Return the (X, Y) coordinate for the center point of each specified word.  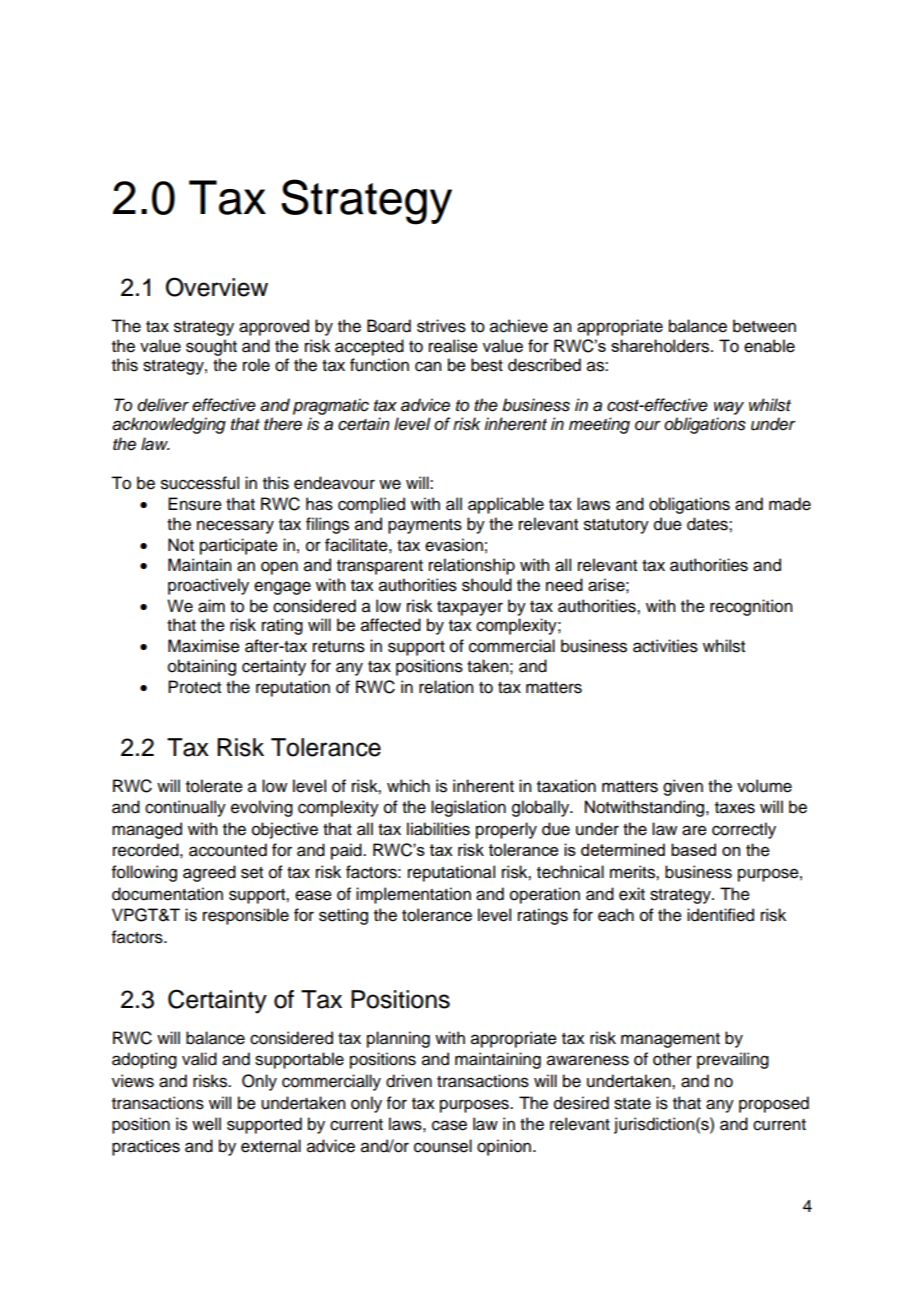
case (449, 1125)
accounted (228, 850)
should (487, 585)
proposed (774, 1104)
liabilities (438, 829)
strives (441, 326)
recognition (751, 607)
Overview (217, 287)
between (764, 326)
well (206, 1124)
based (693, 849)
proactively (208, 586)
